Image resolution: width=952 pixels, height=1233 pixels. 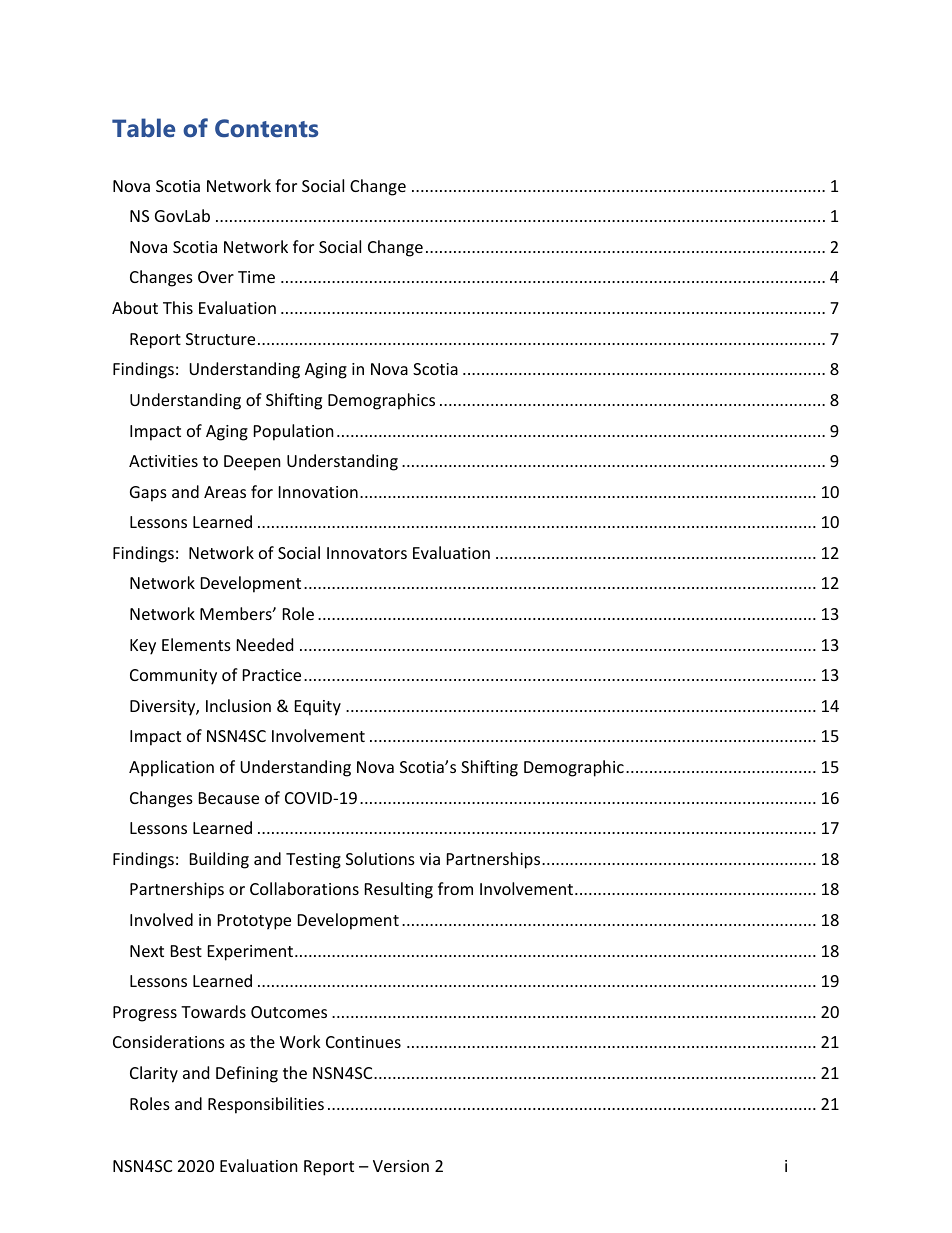 What do you see at coordinates (266, 128) in the image?
I see `Contents` at bounding box center [266, 128].
